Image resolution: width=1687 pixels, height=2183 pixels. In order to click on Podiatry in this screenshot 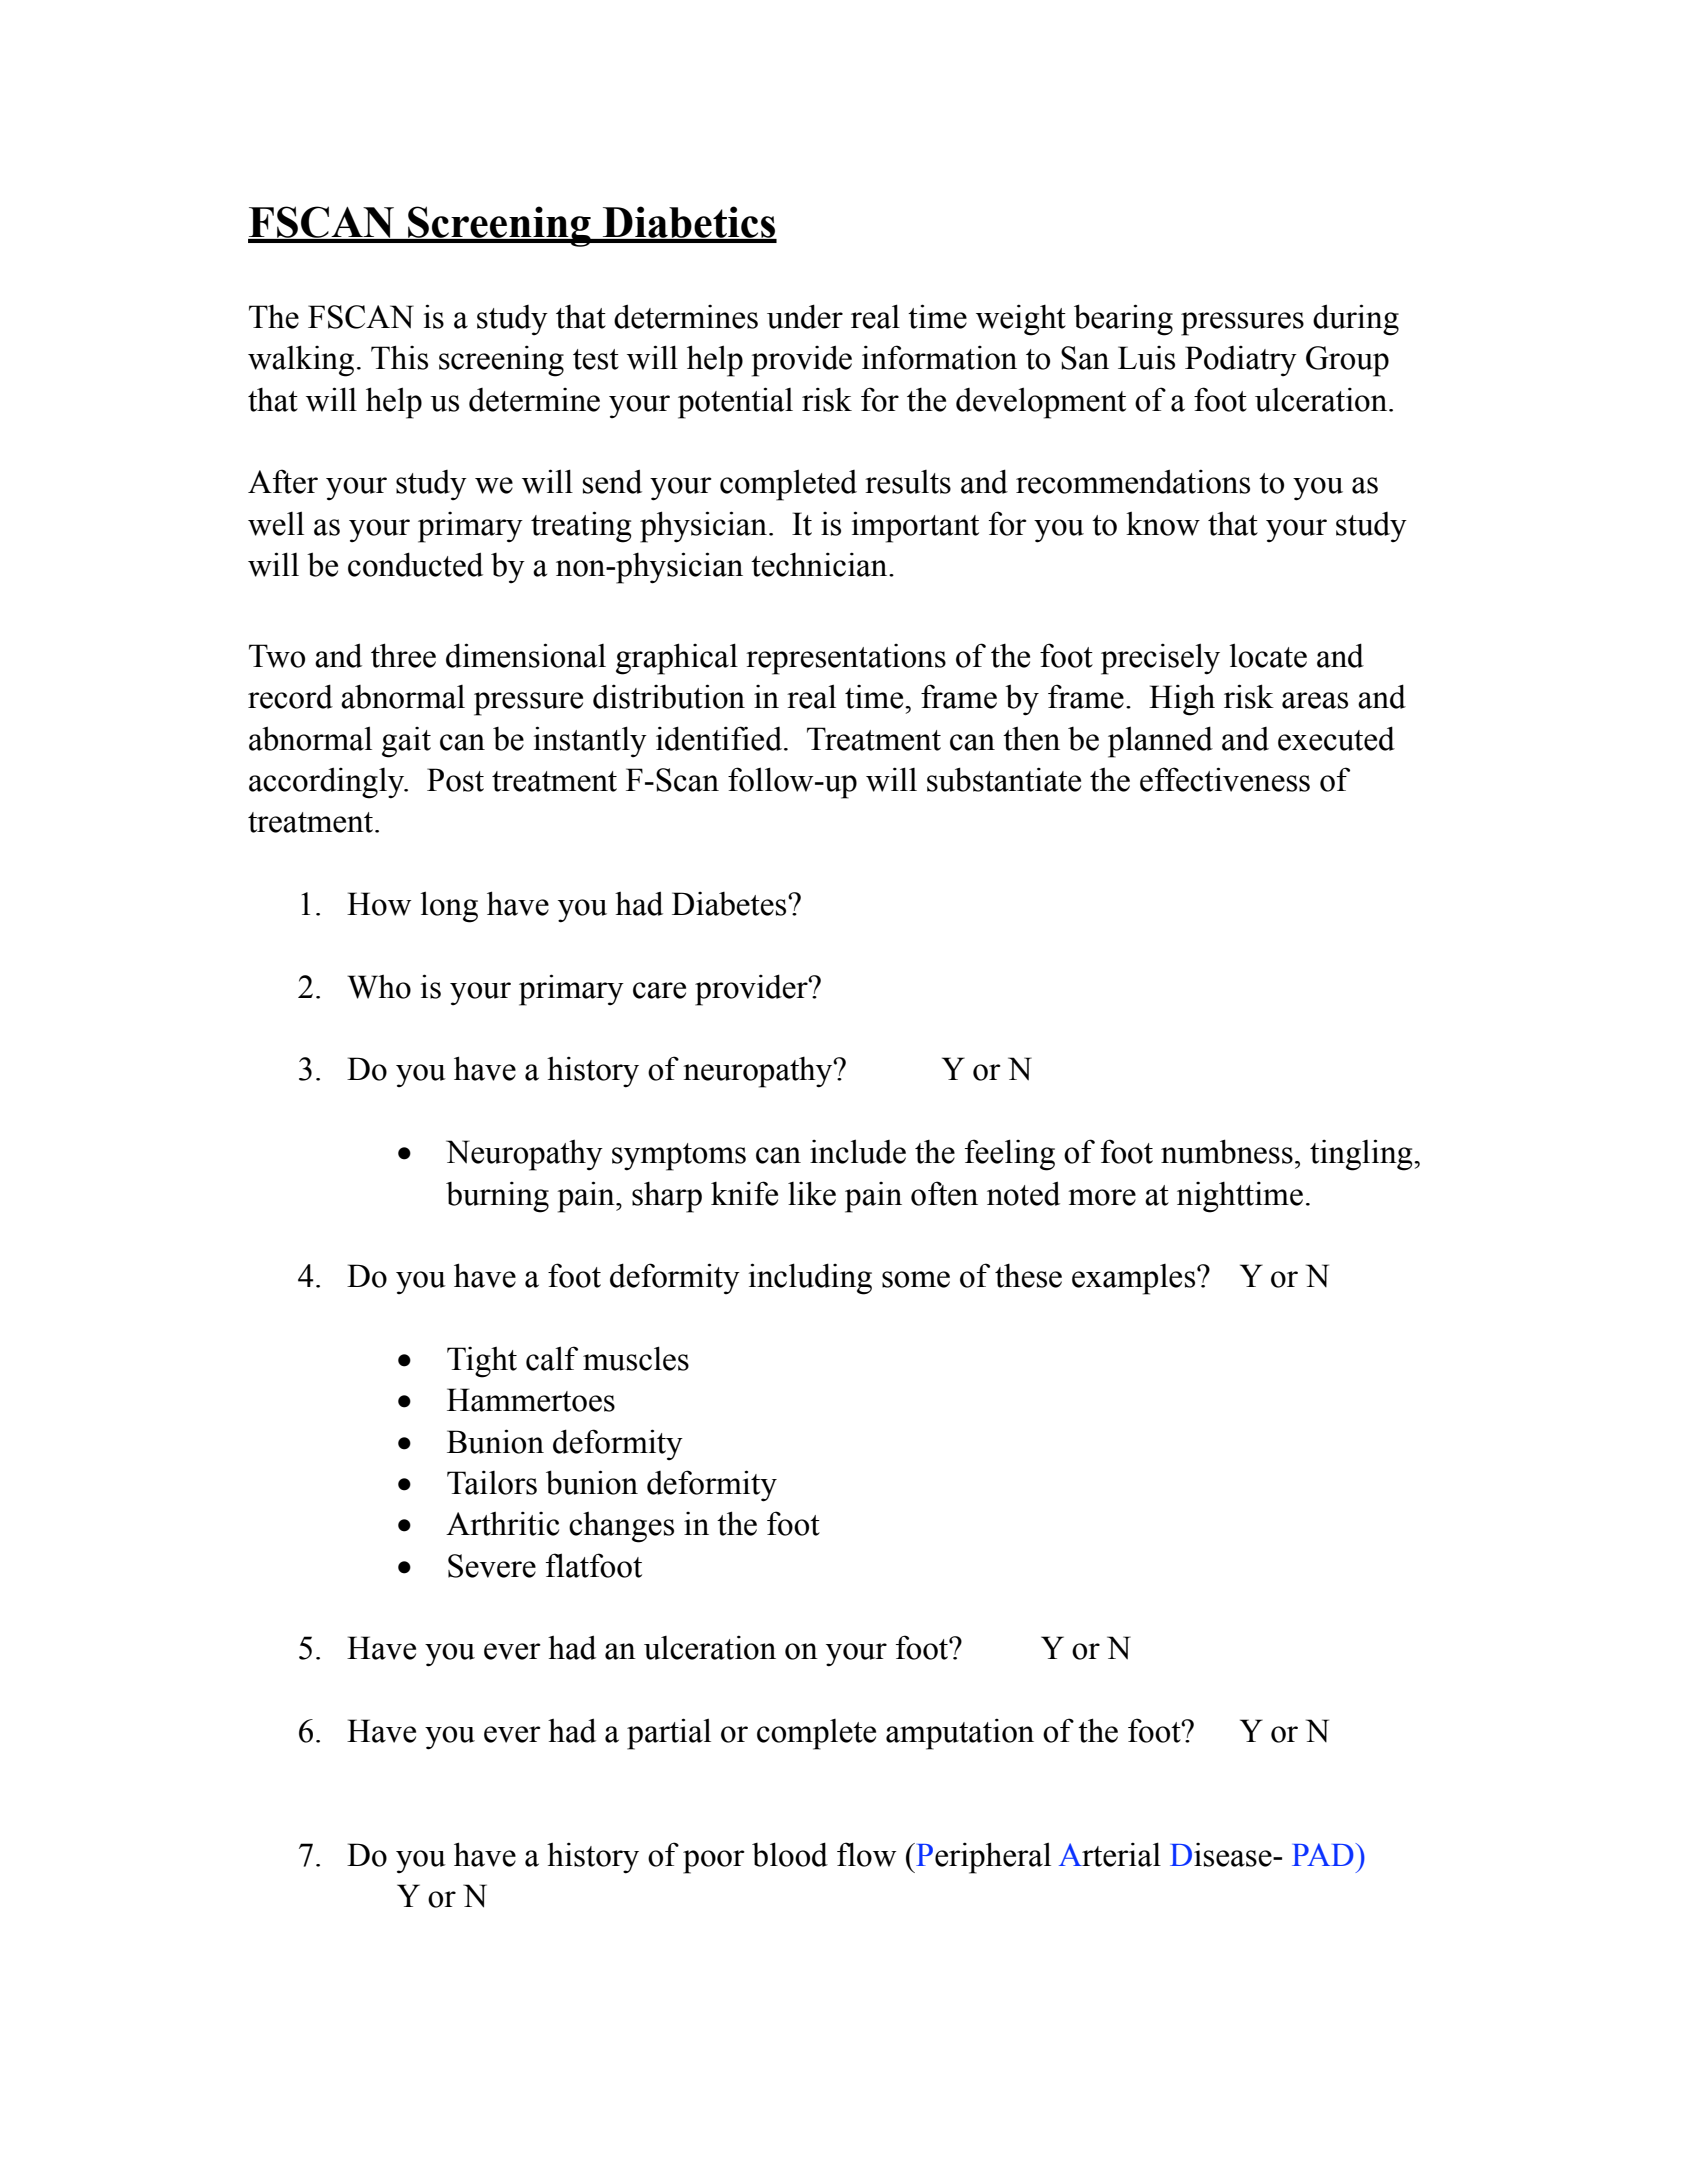, I will do `click(1241, 360)`.
